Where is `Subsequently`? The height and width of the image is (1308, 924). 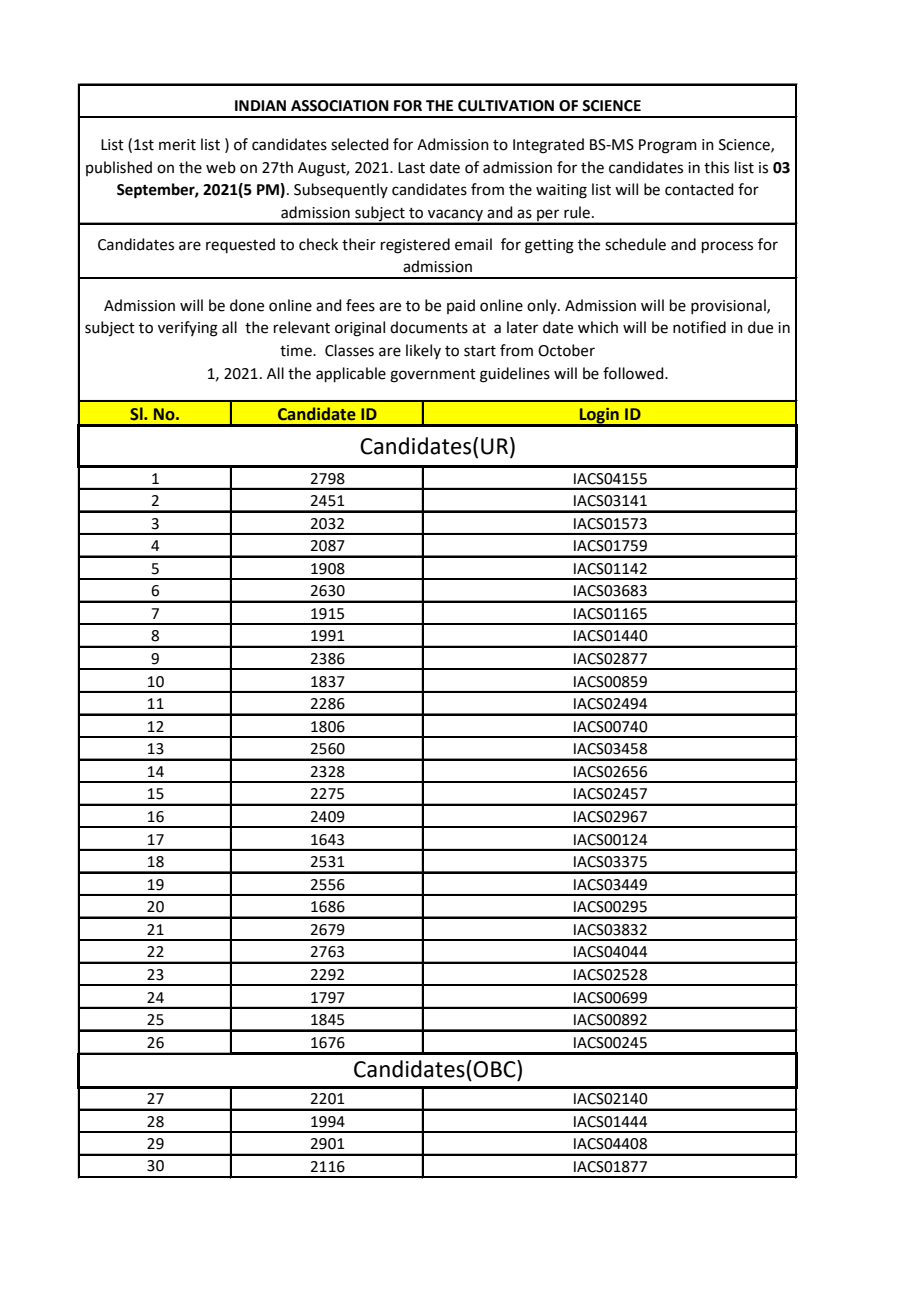
Subsequently is located at coordinates (341, 190).
